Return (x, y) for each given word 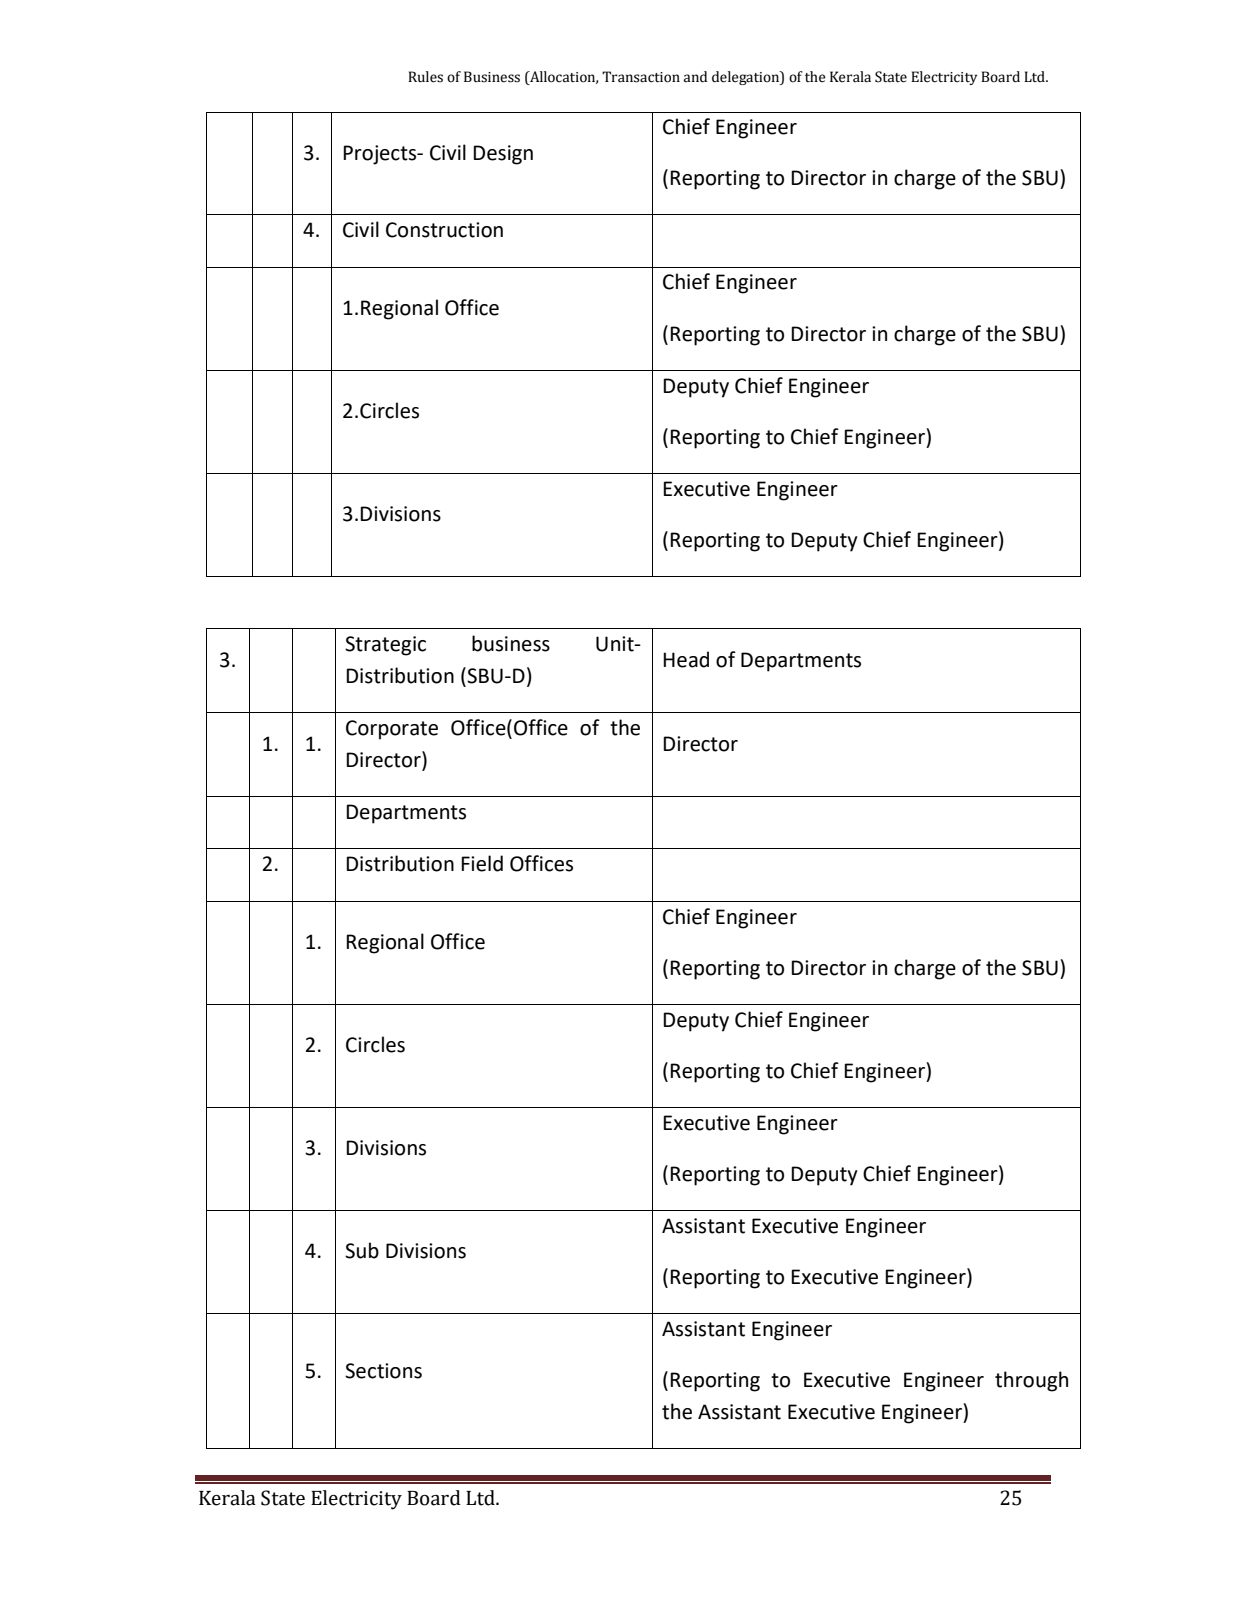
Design (503, 155)
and (695, 77)
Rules (425, 77)
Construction (444, 230)
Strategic (385, 646)
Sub (362, 1250)
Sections (383, 1371)
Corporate (392, 730)
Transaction (641, 77)
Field (482, 863)
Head (686, 659)
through (1031, 1381)
